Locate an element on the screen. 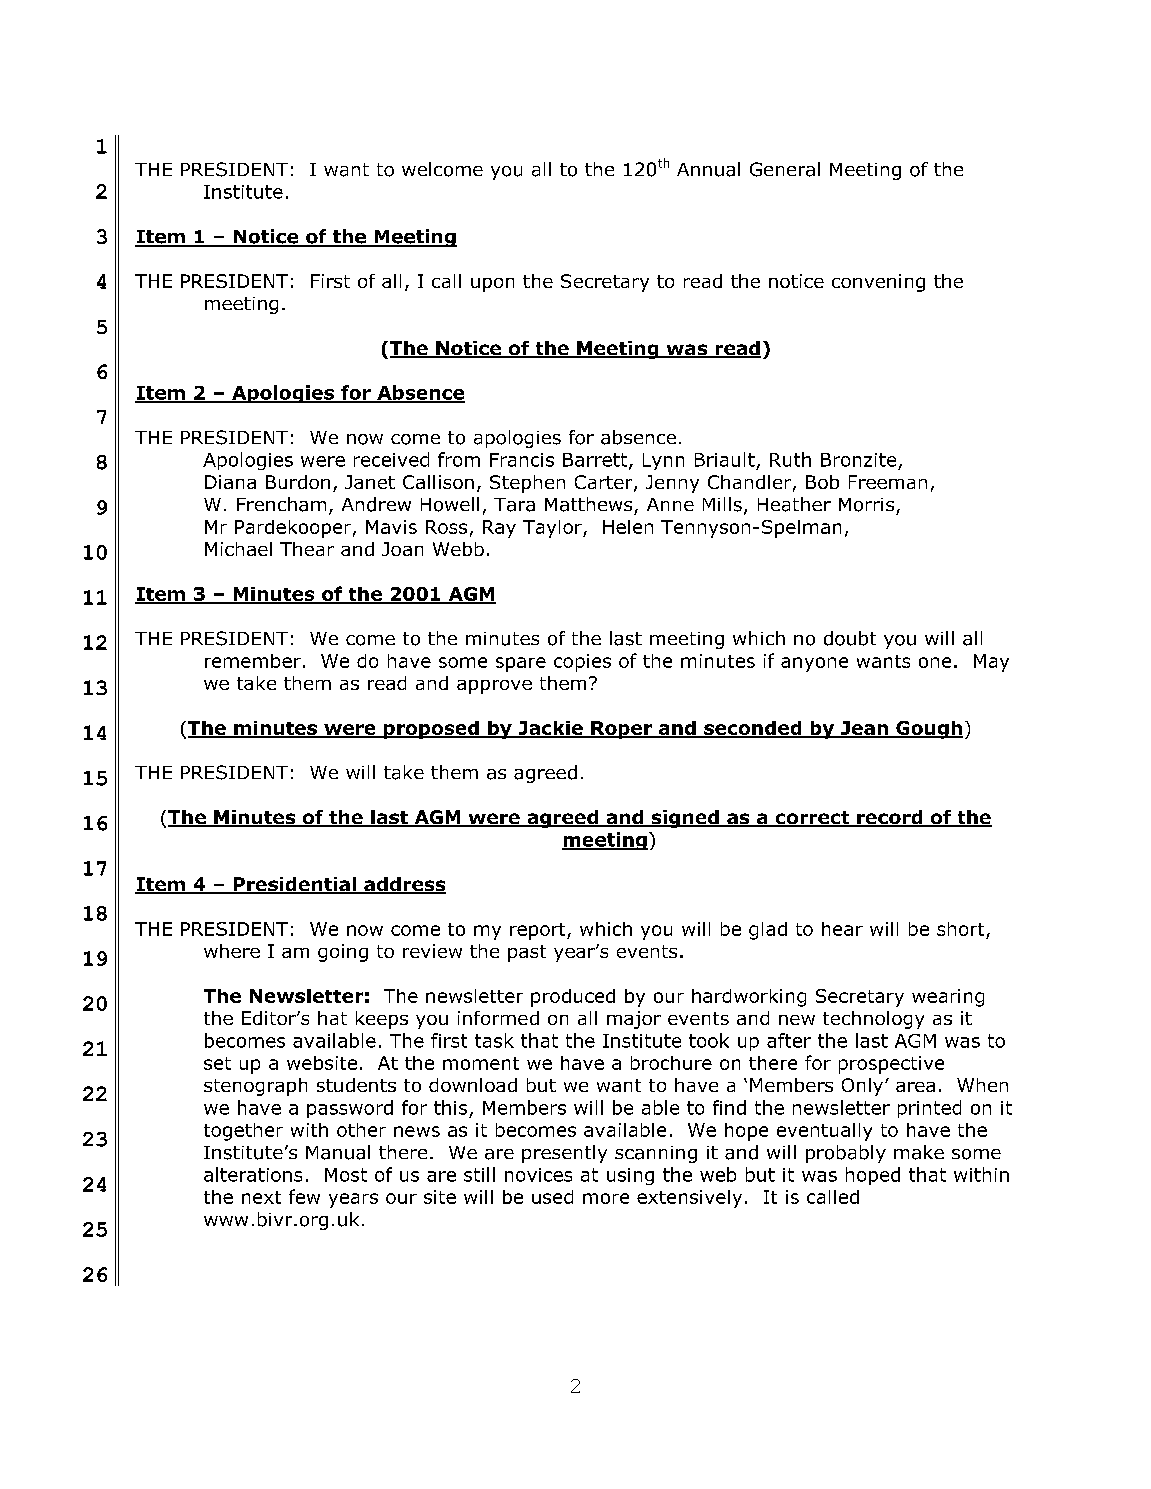  record is located at coordinates (890, 818).
